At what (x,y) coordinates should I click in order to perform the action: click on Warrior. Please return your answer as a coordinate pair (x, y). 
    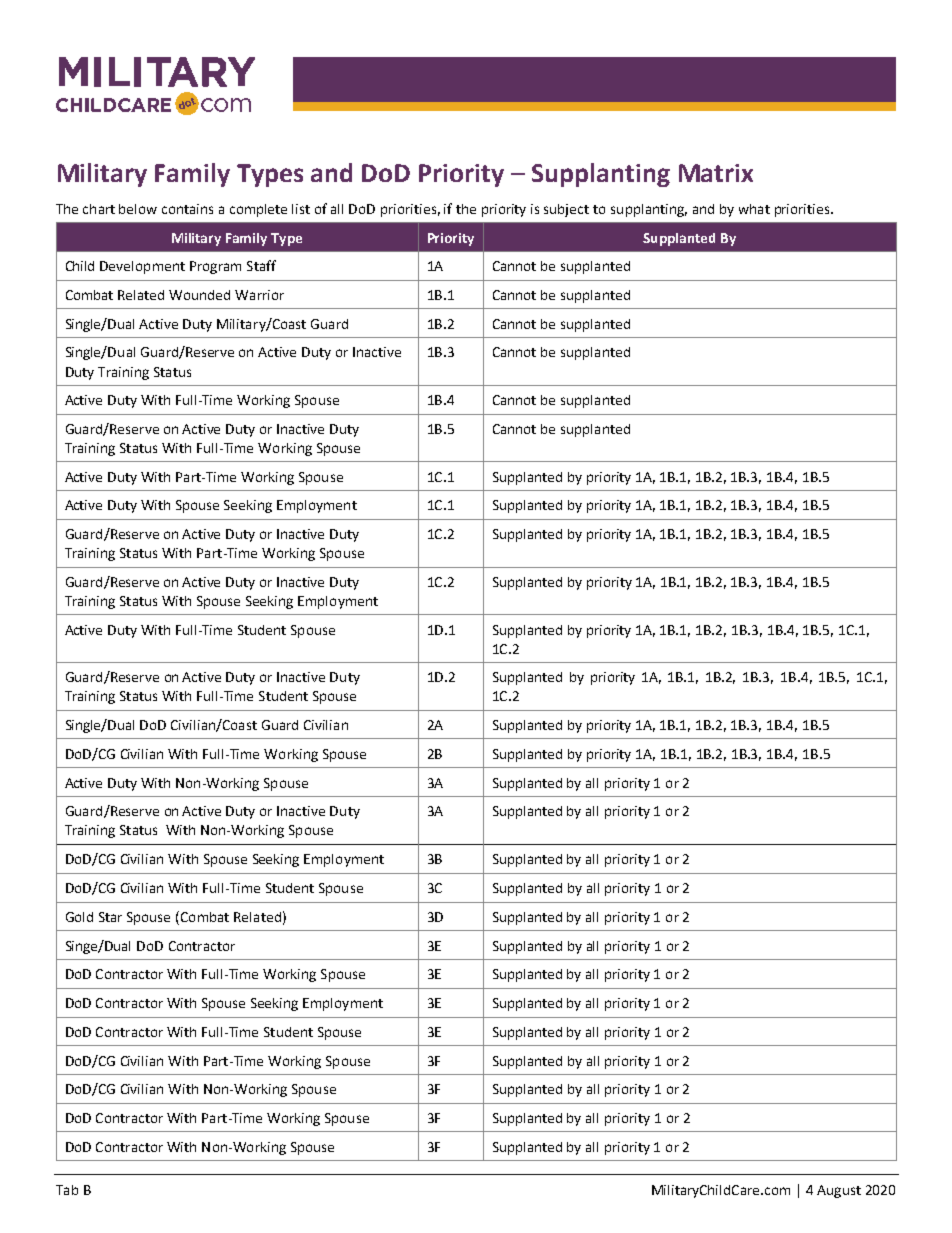
    Looking at the image, I should click on (259, 295).
